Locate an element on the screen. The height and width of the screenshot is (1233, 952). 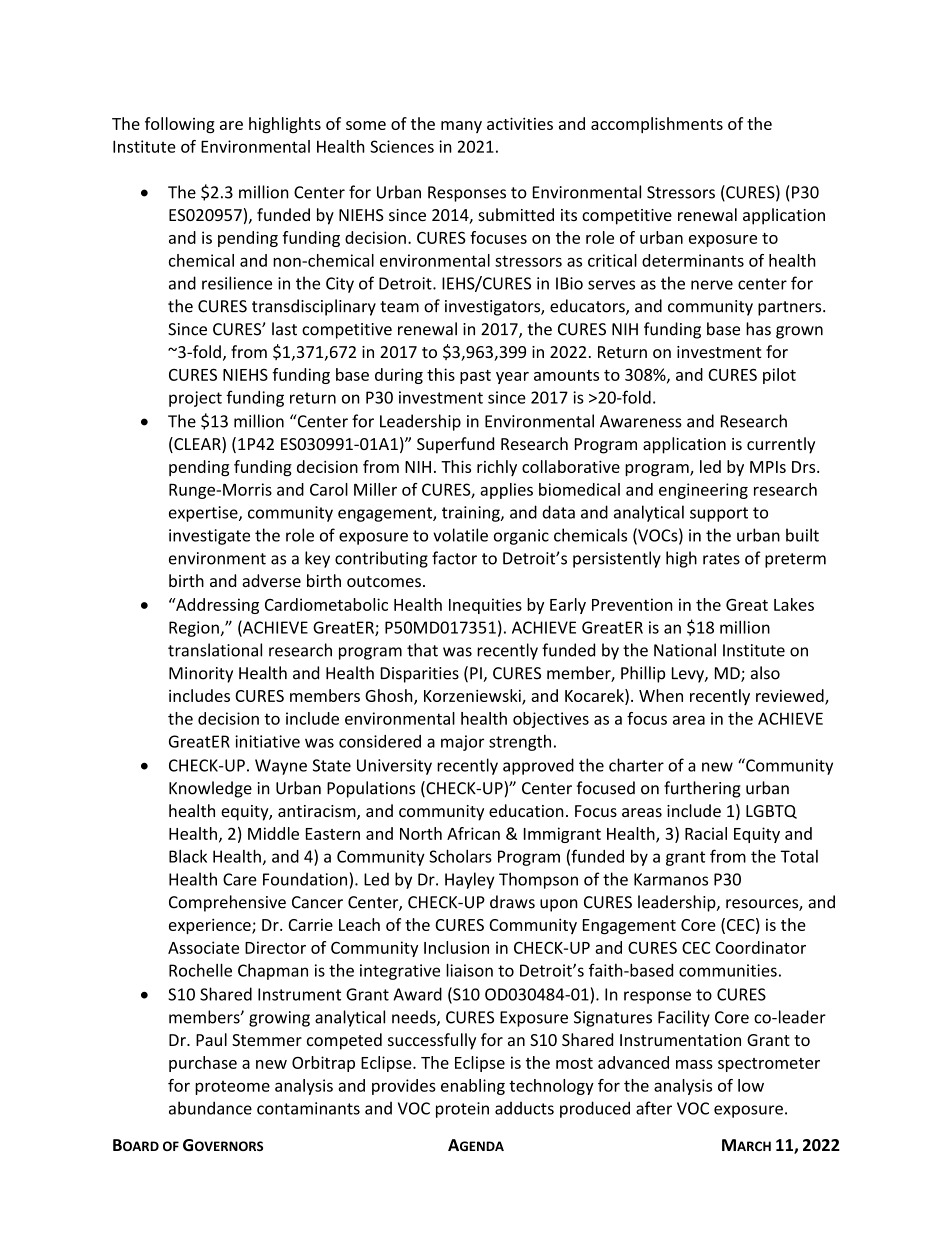
accomplishments is located at coordinates (657, 125).
